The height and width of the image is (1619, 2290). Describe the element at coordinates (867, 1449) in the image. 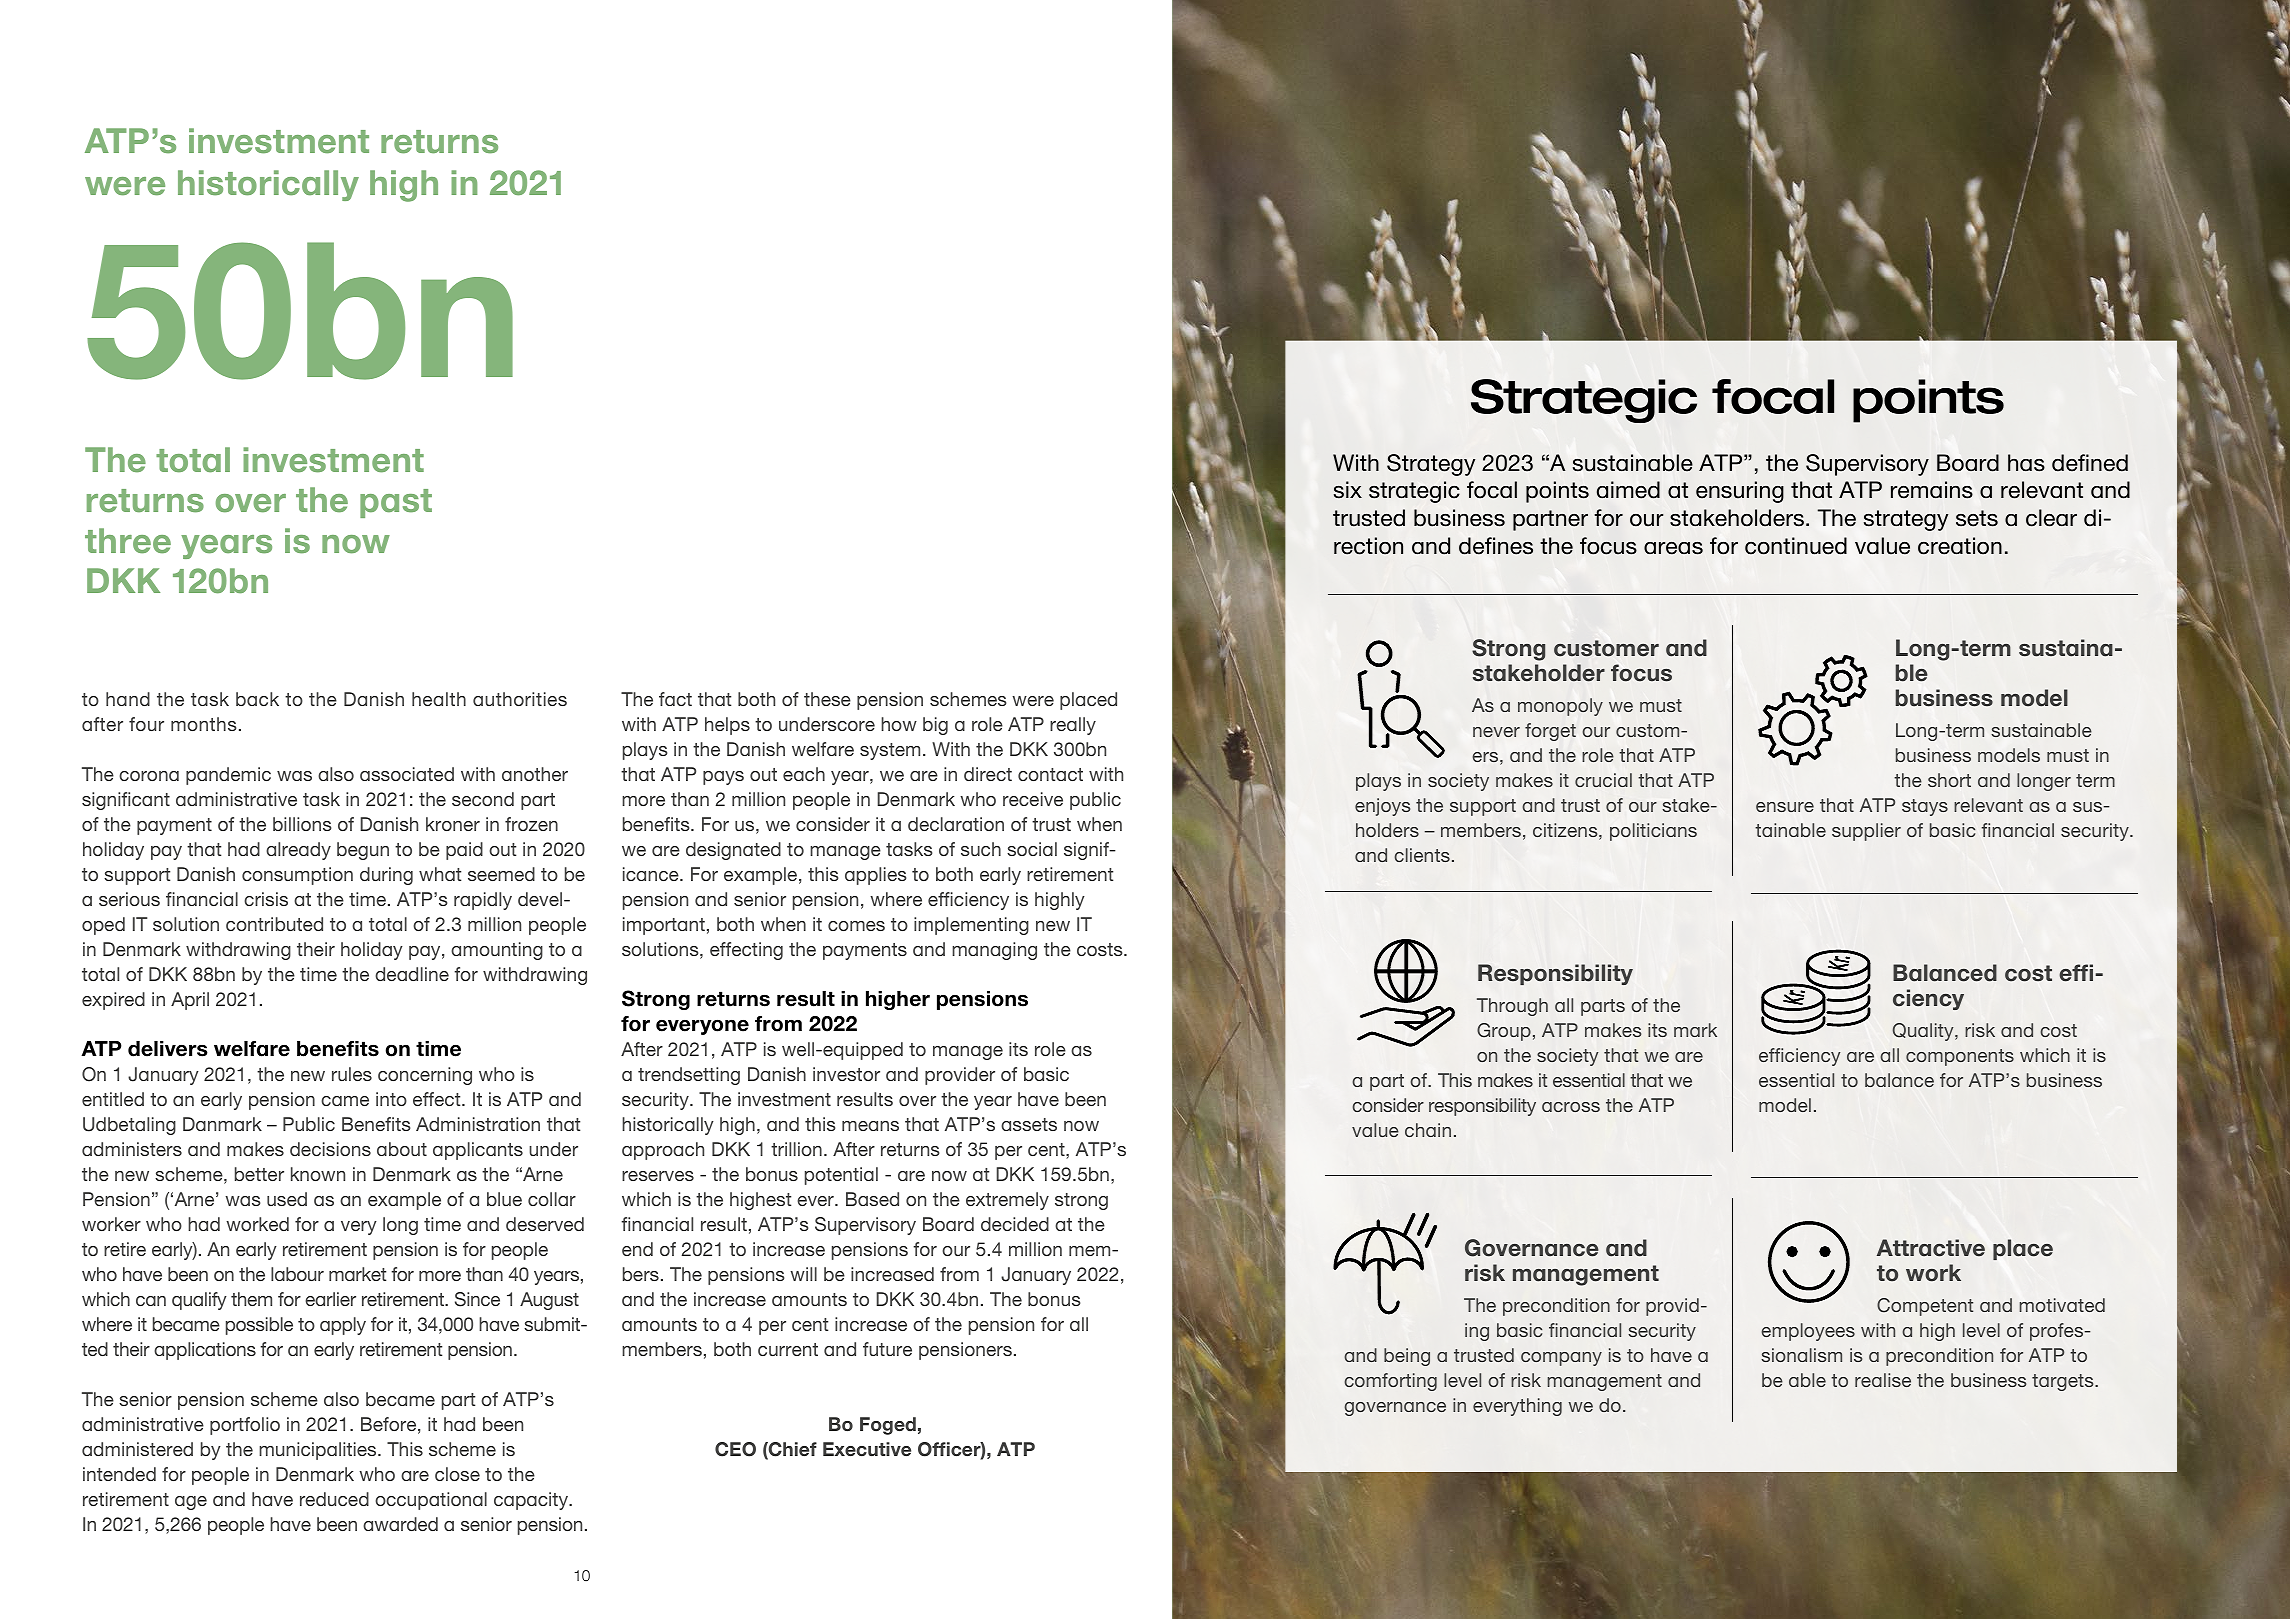

I see `Executive` at that location.
